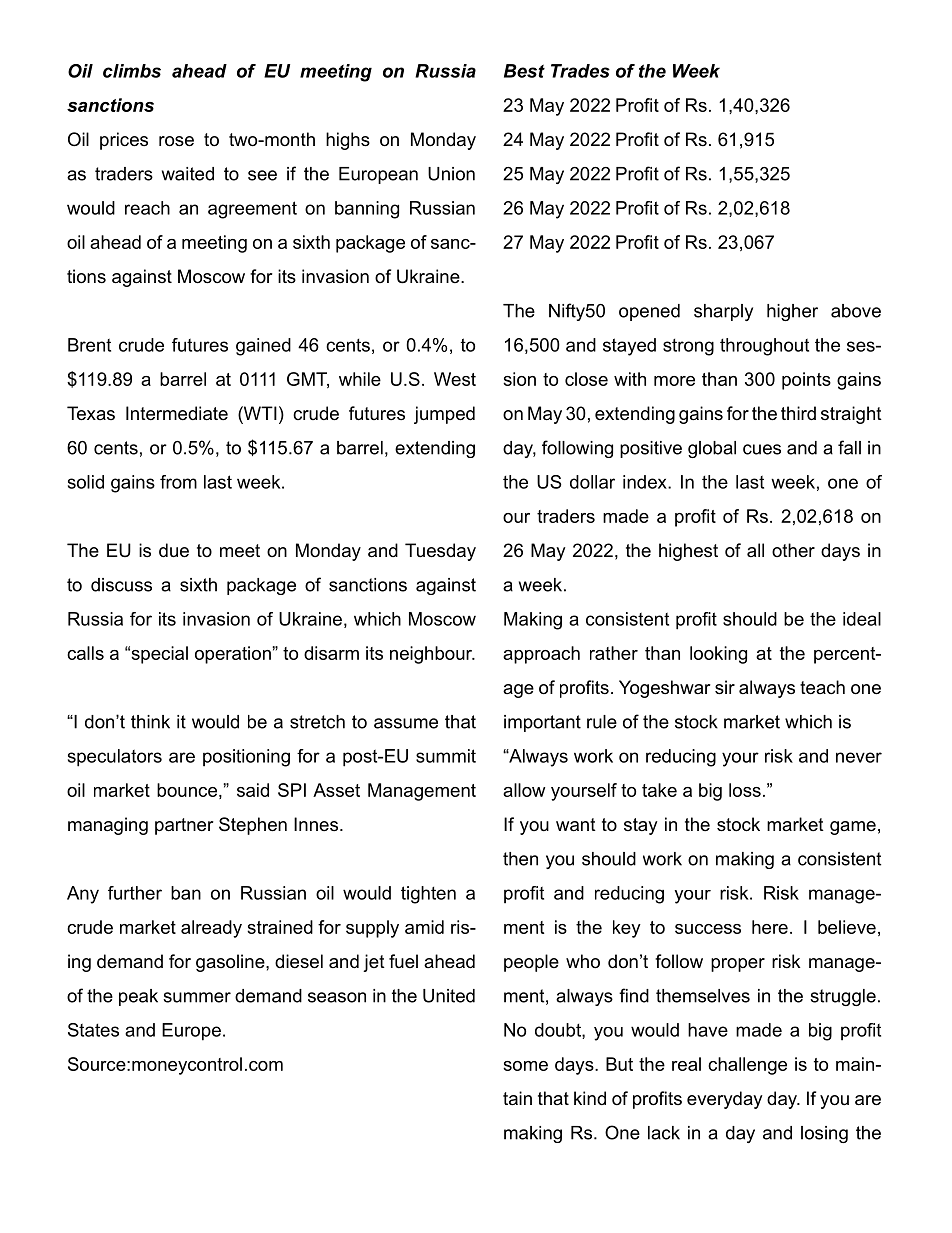  What do you see at coordinates (176, 141) in the screenshot?
I see `rose` at bounding box center [176, 141].
